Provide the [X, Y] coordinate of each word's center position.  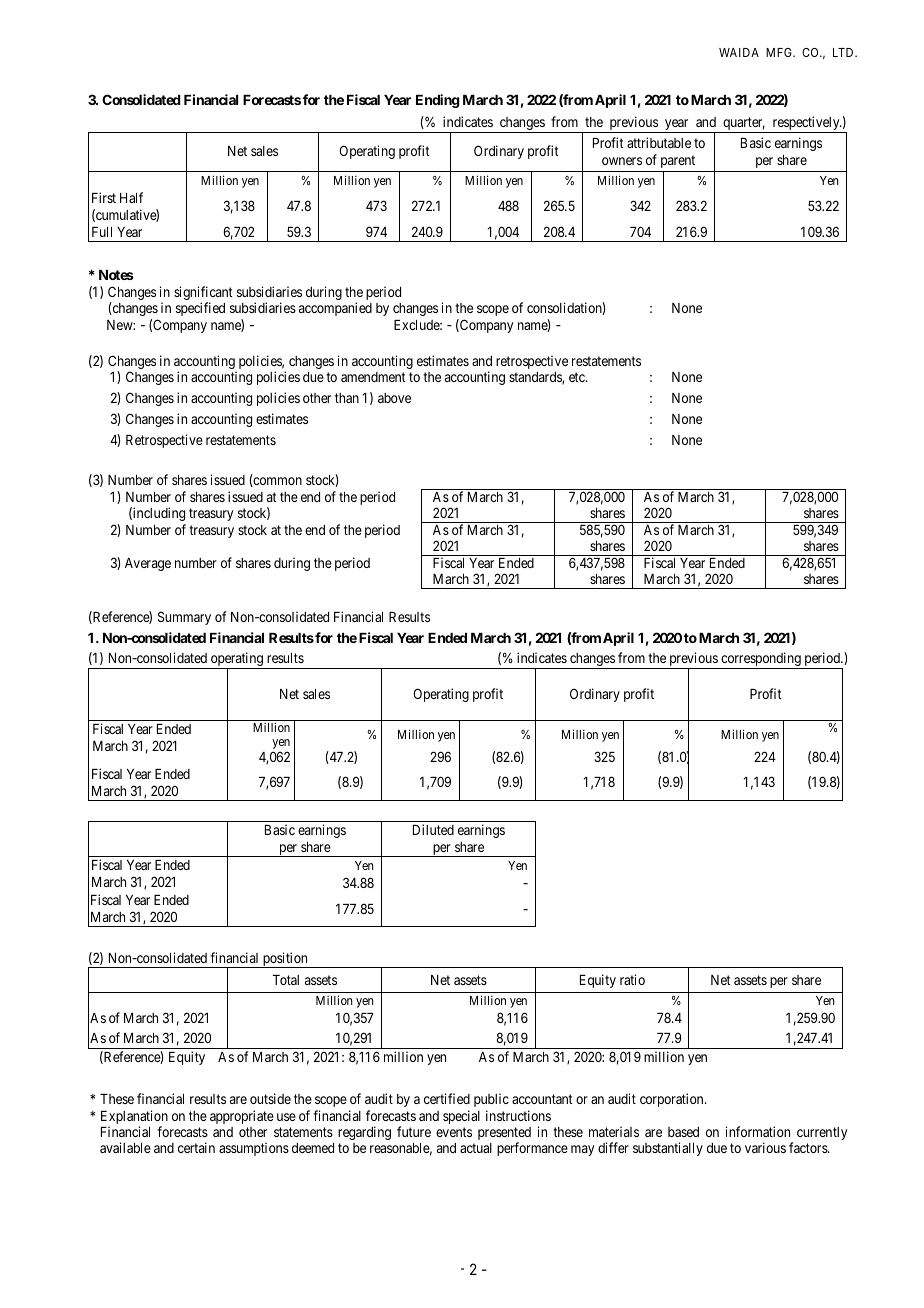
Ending [438, 101]
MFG [780, 52]
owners [622, 161]
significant [203, 294]
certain [196, 1147]
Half [131, 197]
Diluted [433, 829]
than [347, 398]
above [394, 398]
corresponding [761, 660]
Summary [184, 618]
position [285, 960]
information [758, 1131]
